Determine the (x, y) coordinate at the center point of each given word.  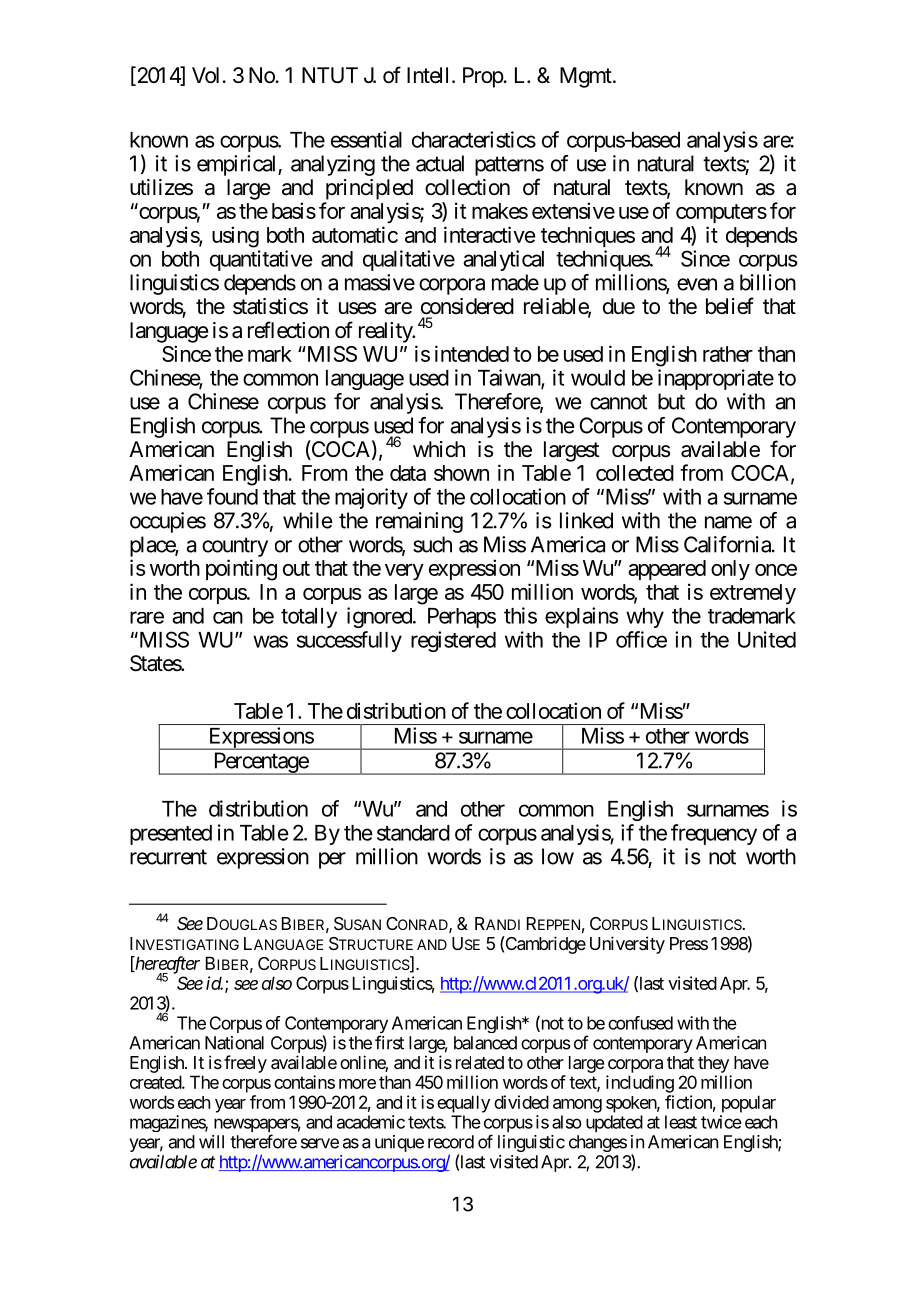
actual (440, 163)
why (645, 618)
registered (453, 641)
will (211, 1142)
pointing (241, 570)
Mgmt (587, 77)
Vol (207, 75)
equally (463, 1104)
